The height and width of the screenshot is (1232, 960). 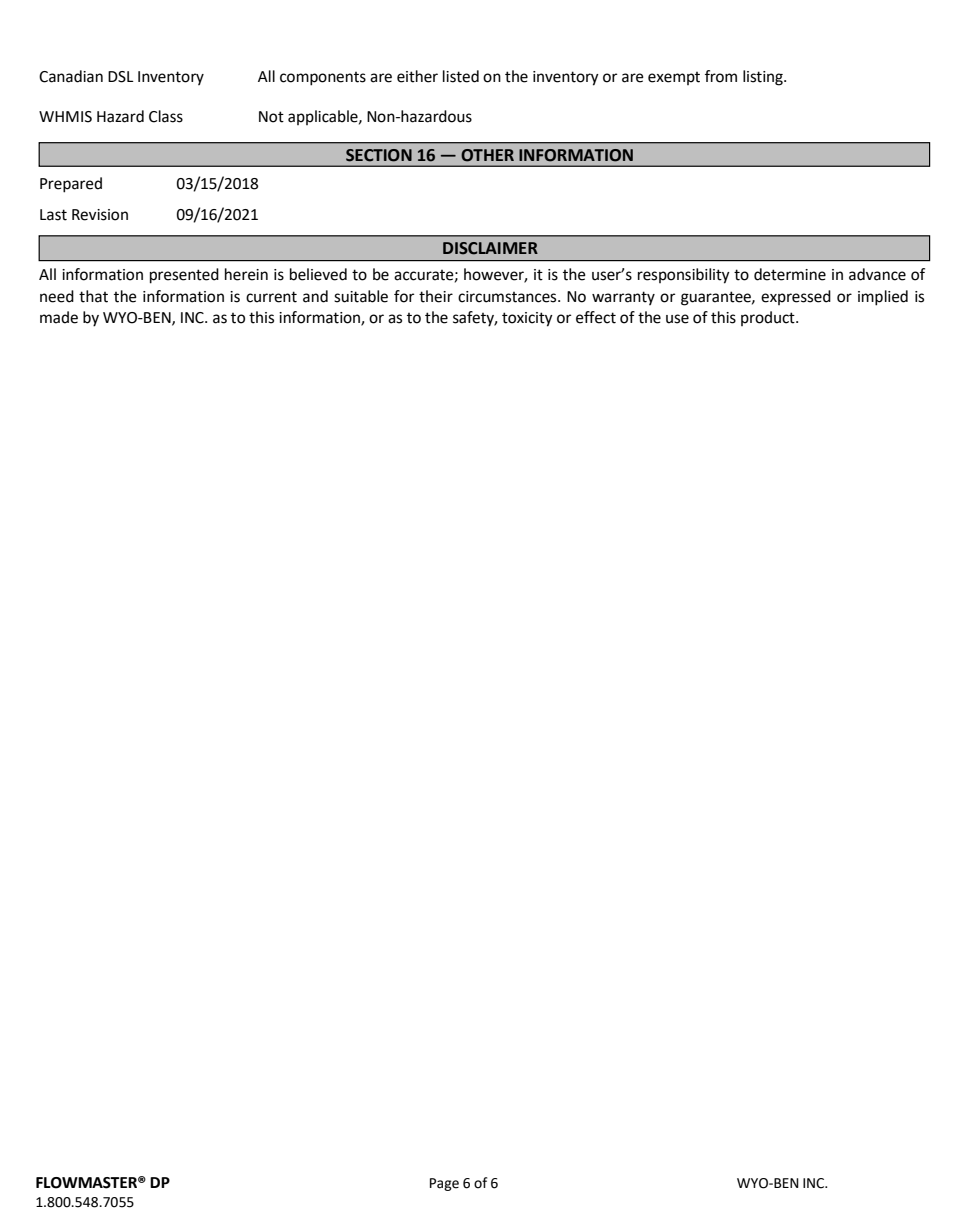 What do you see at coordinates (769, 318) in the screenshot?
I see `product` at bounding box center [769, 318].
